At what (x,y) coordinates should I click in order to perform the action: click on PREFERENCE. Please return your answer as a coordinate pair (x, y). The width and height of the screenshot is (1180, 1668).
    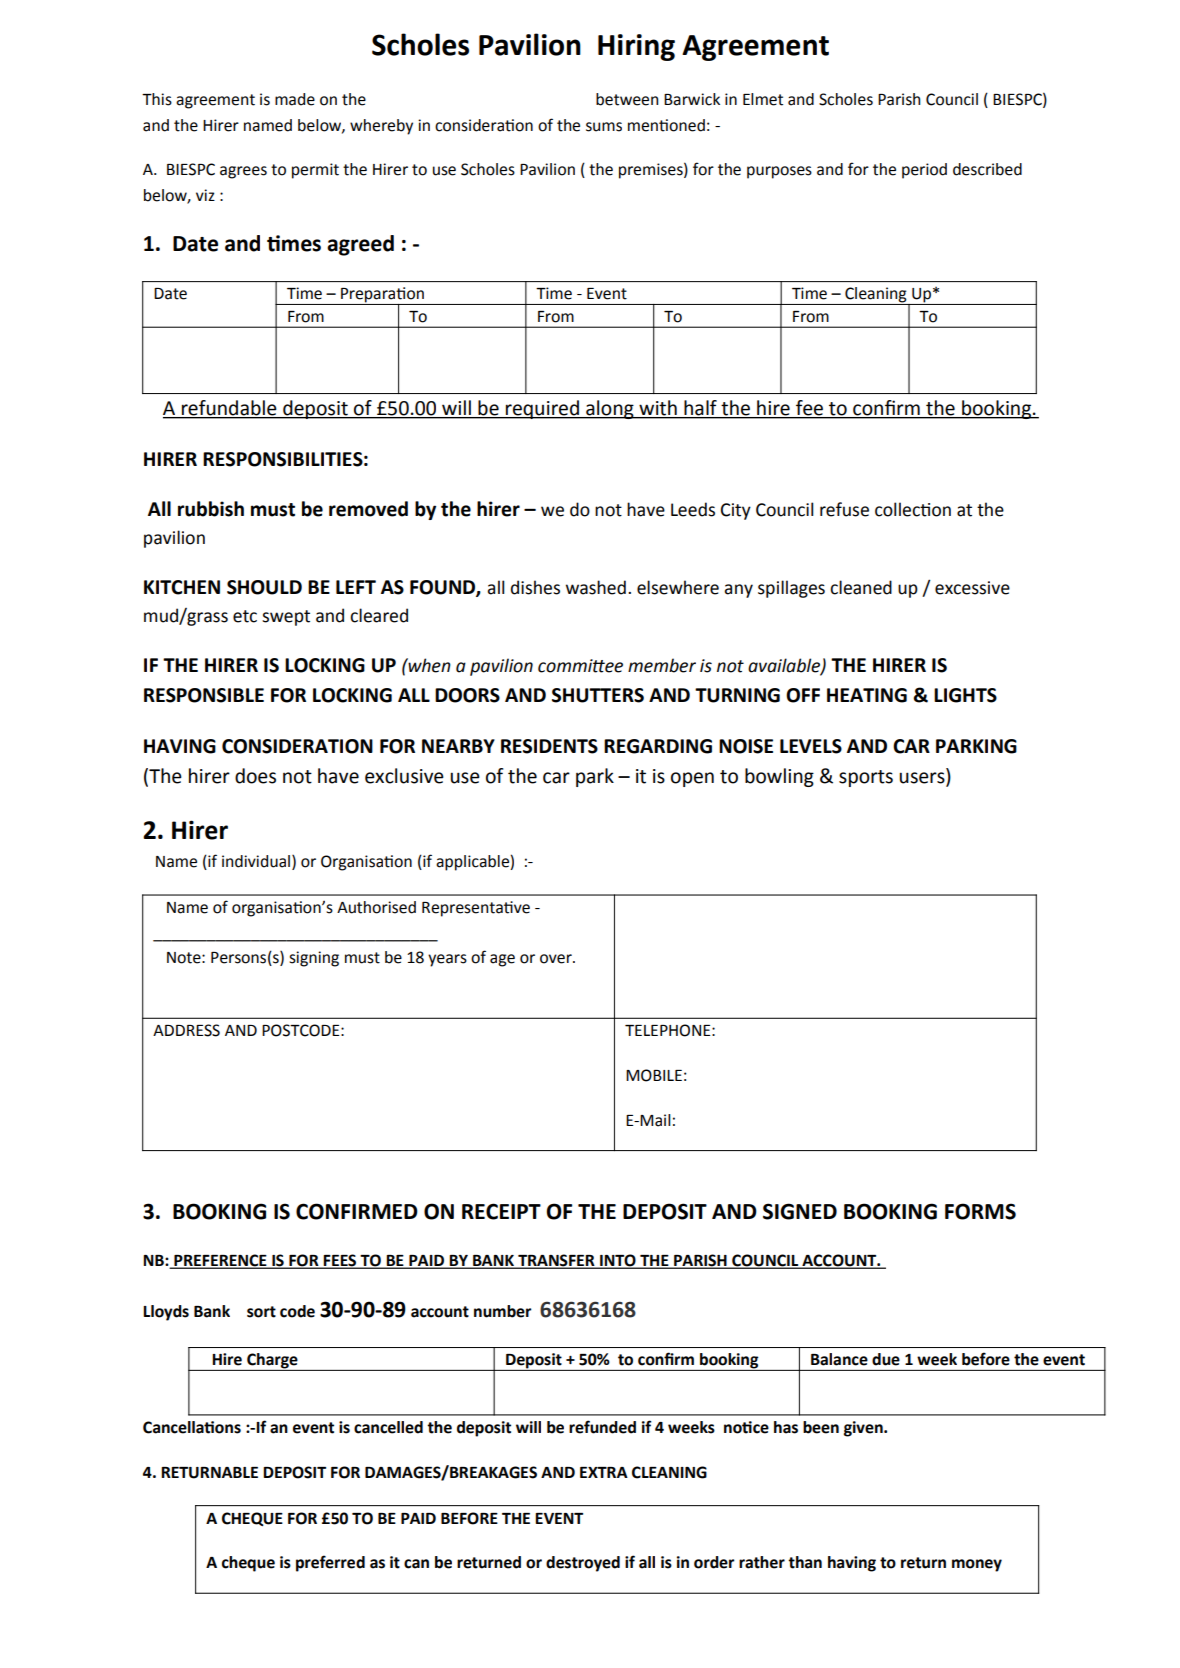
    Looking at the image, I should click on (220, 1261).
